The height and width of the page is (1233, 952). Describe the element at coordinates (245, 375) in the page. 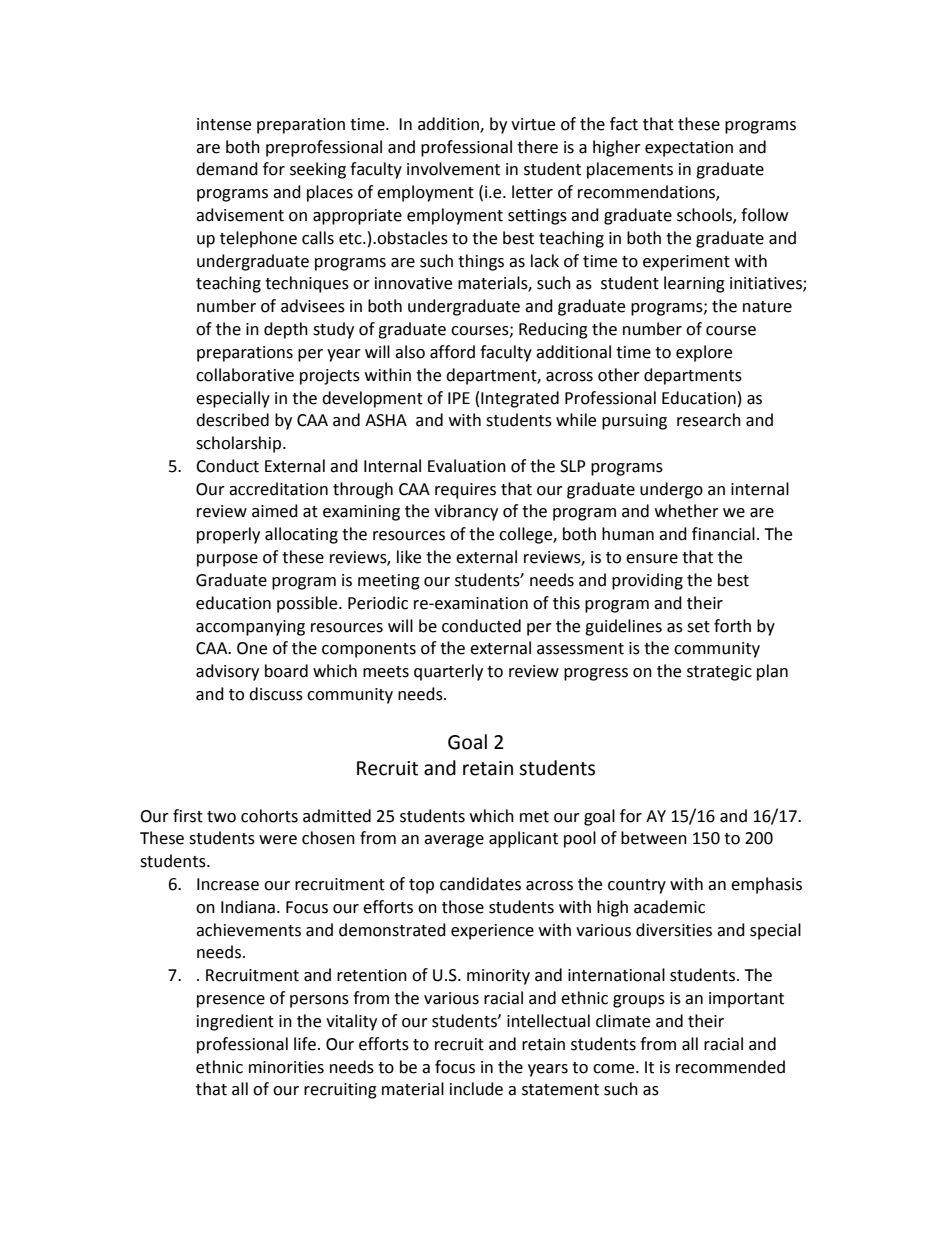

I see `collaborative` at that location.
